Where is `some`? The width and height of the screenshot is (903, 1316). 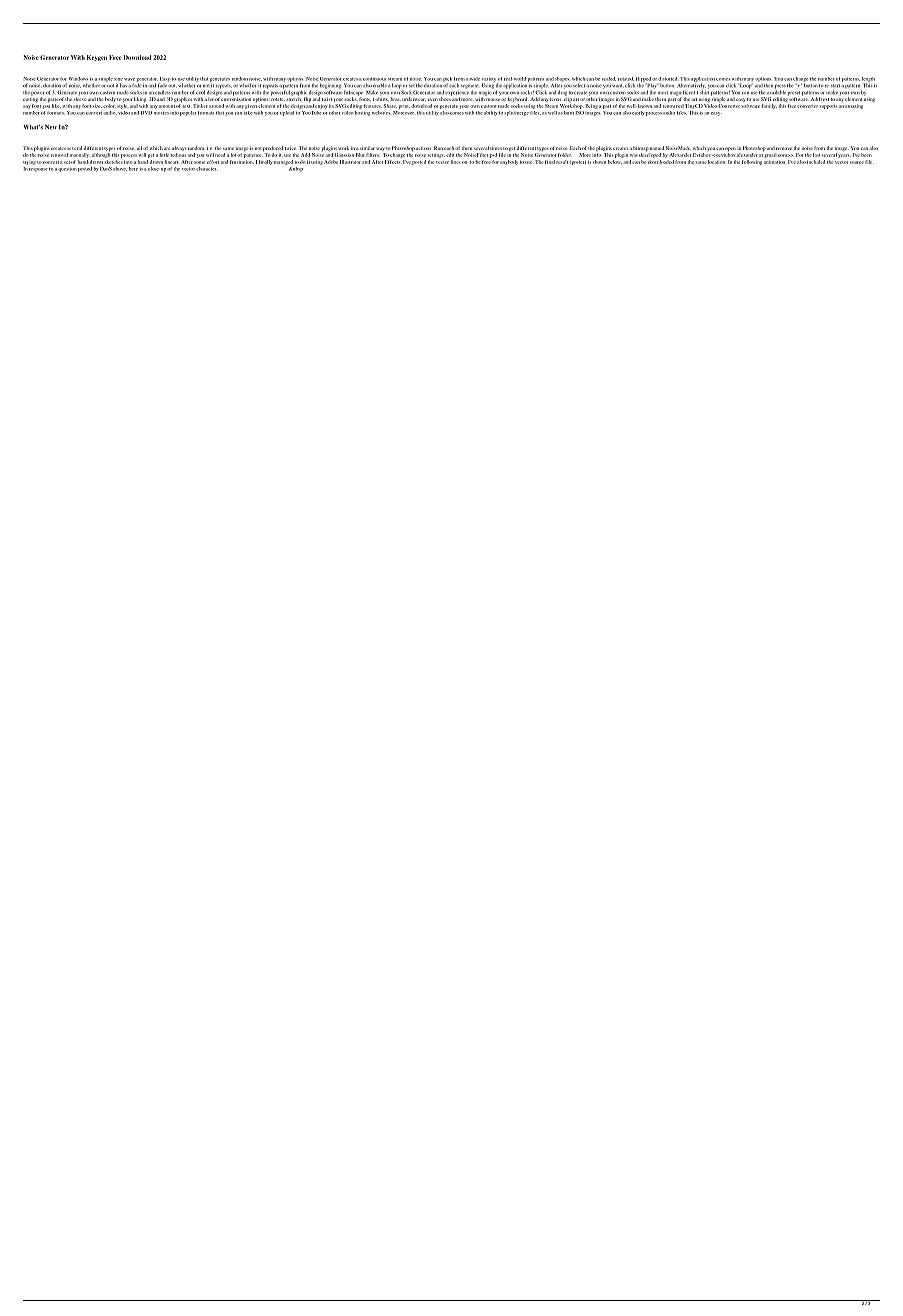
some is located at coordinates (199, 162).
